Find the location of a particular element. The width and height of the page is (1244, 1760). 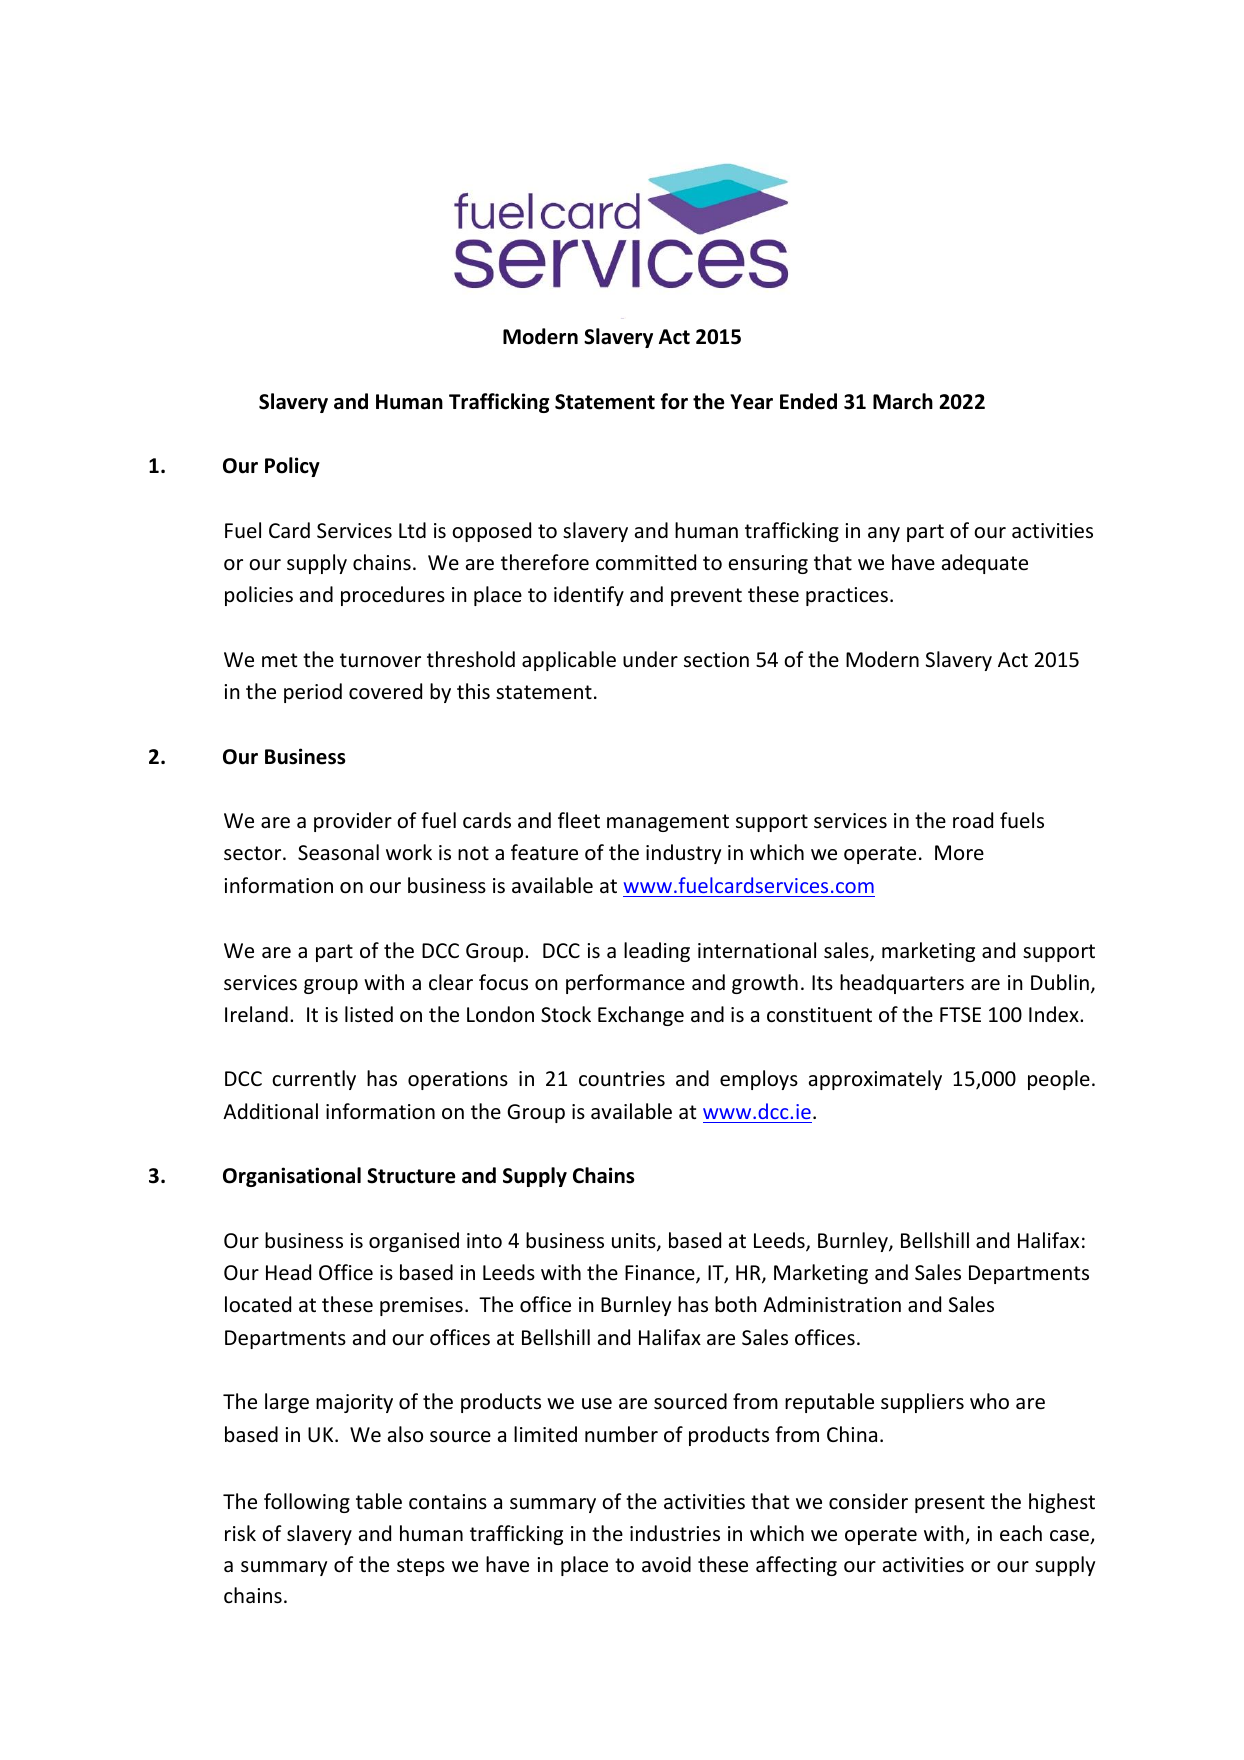

March is located at coordinates (903, 401).
